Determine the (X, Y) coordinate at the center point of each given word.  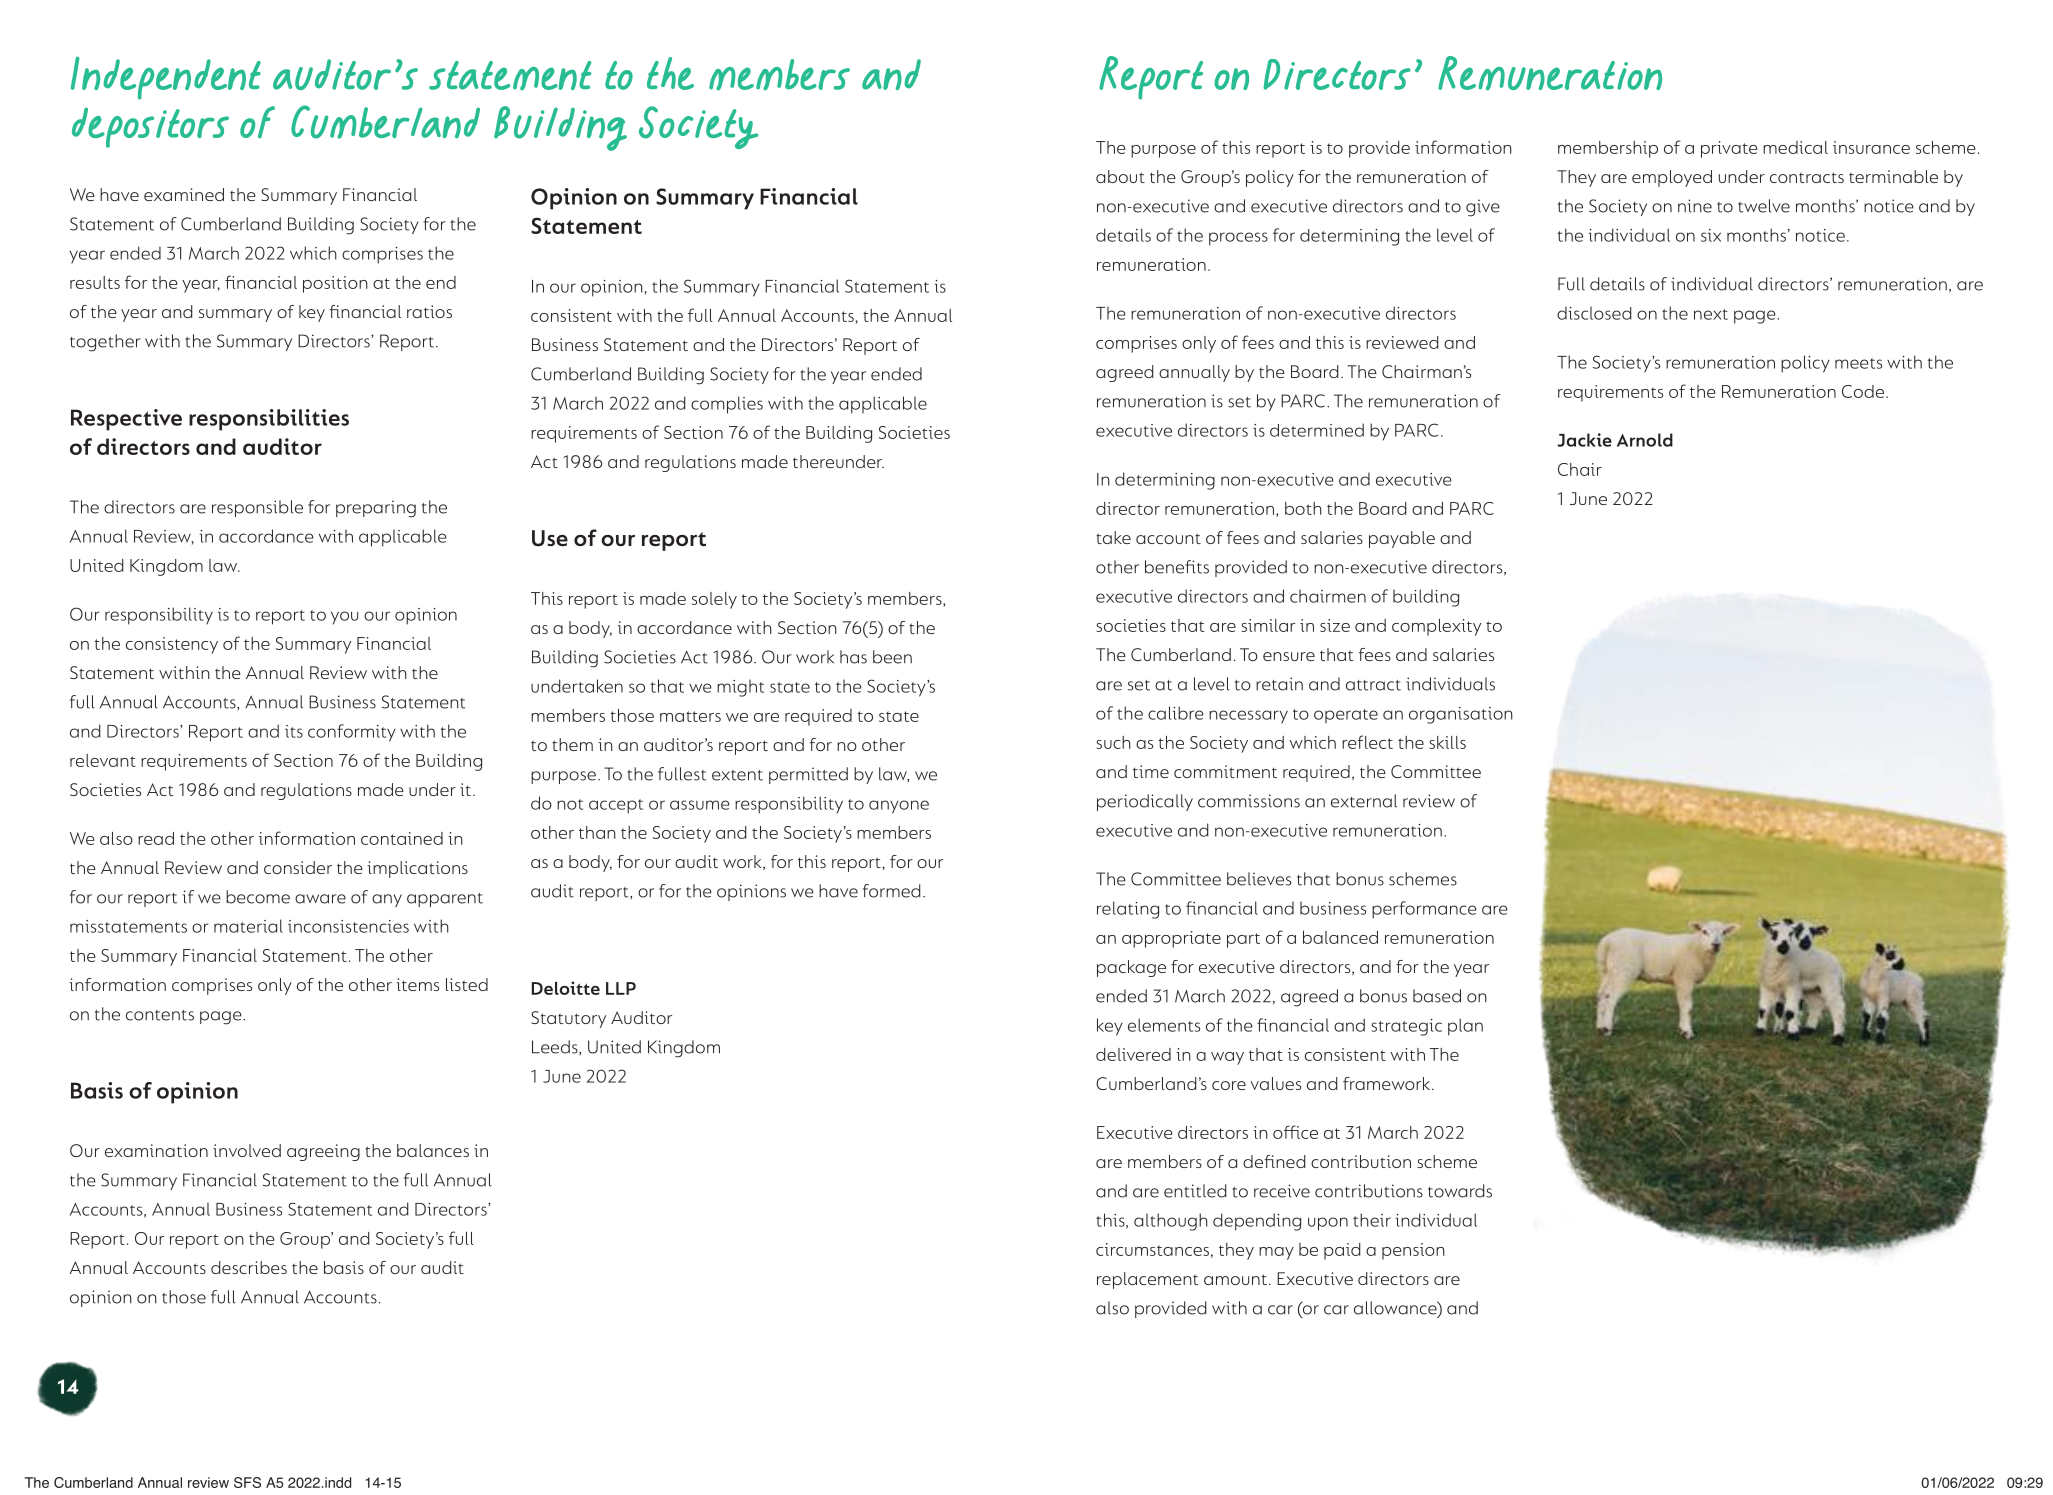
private (1729, 149)
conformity (352, 733)
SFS (247, 1482)
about (1120, 176)
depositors (150, 127)
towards (1460, 1191)
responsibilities (269, 420)
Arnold (1645, 440)
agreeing (323, 1152)
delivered (1133, 1054)
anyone (899, 807)
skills (1448, 742)
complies (727, 405)
